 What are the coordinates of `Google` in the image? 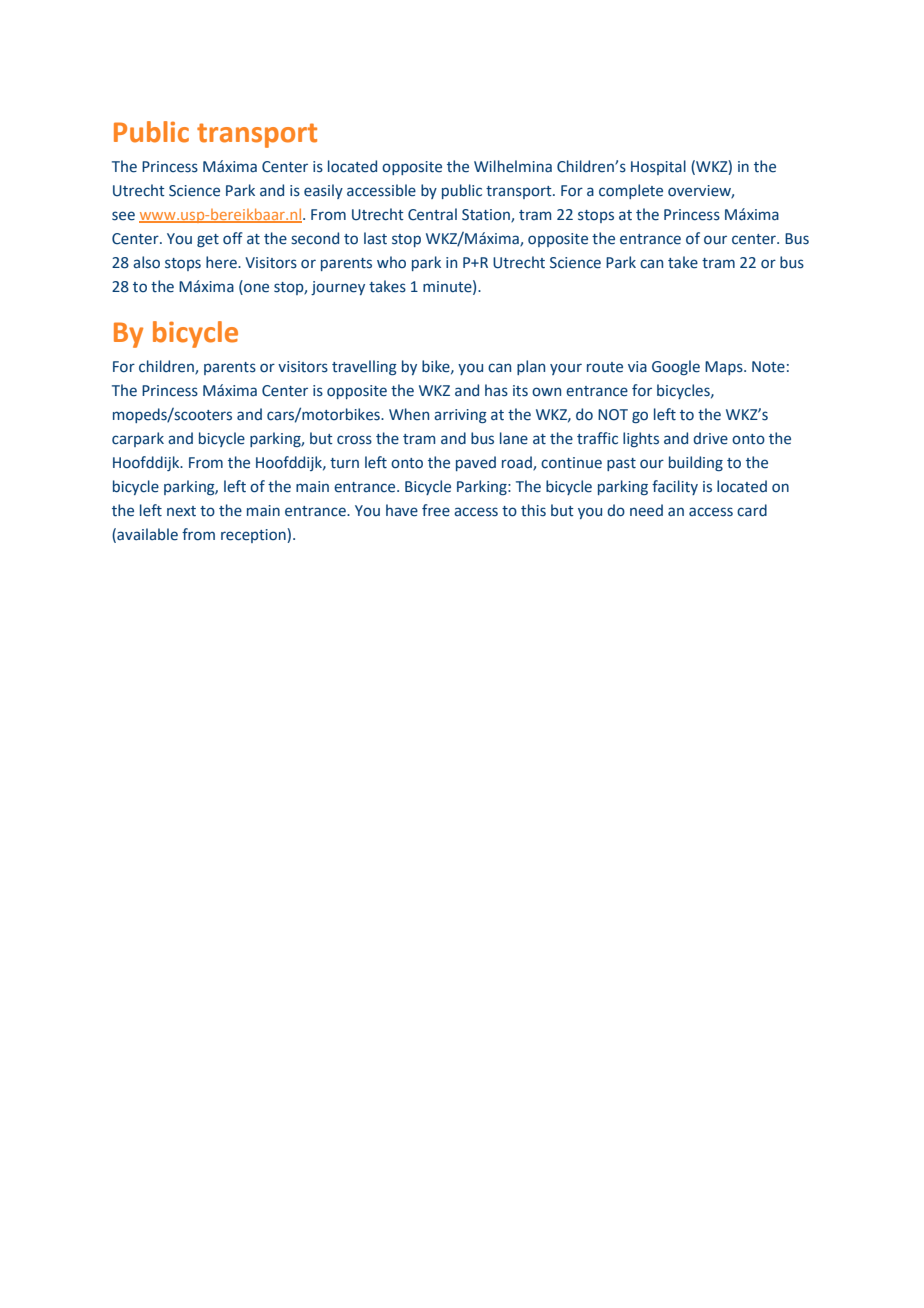 It's located at (676, 367).
